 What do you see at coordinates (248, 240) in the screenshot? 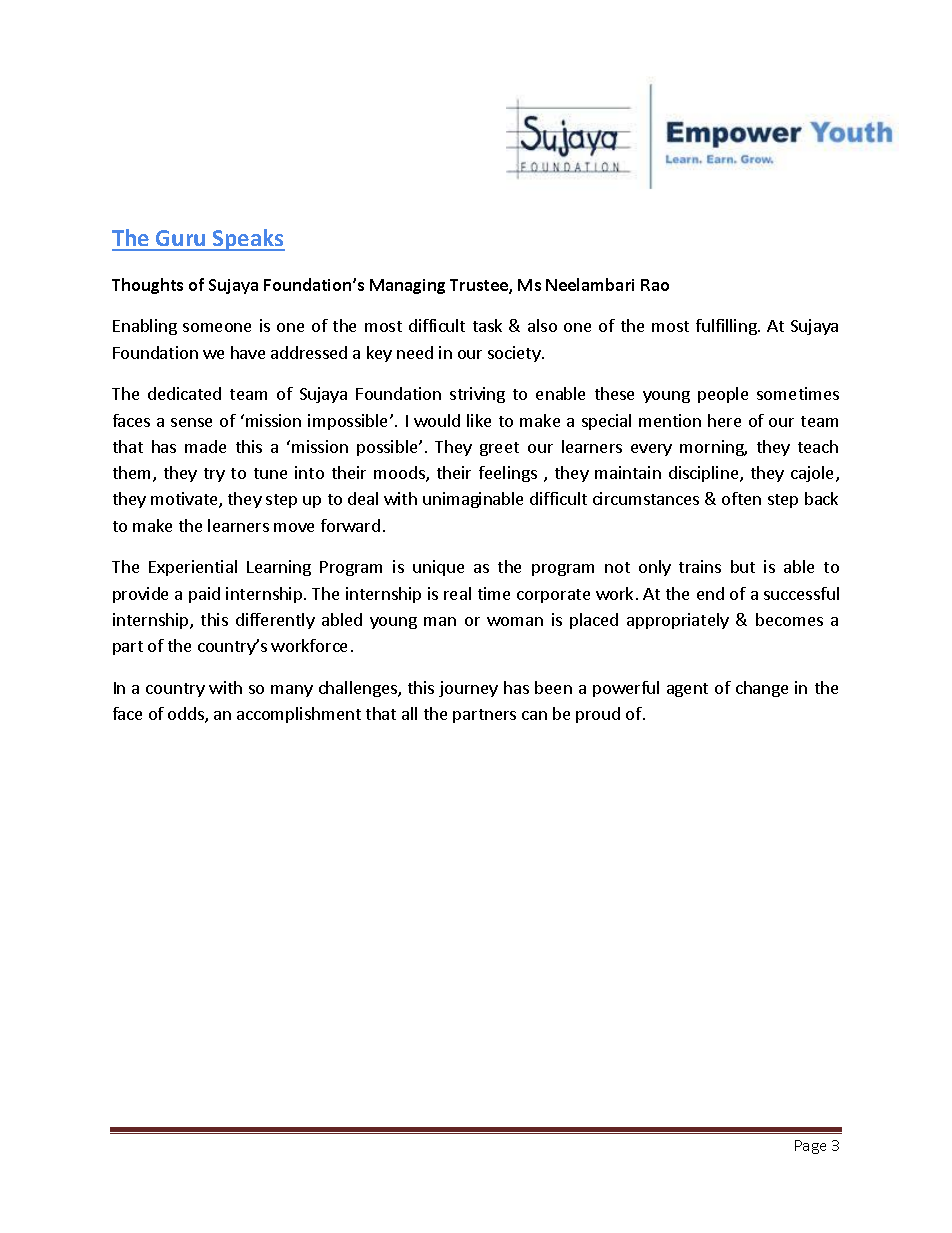
I see `Speaks` at bounding box center [248, 240].
